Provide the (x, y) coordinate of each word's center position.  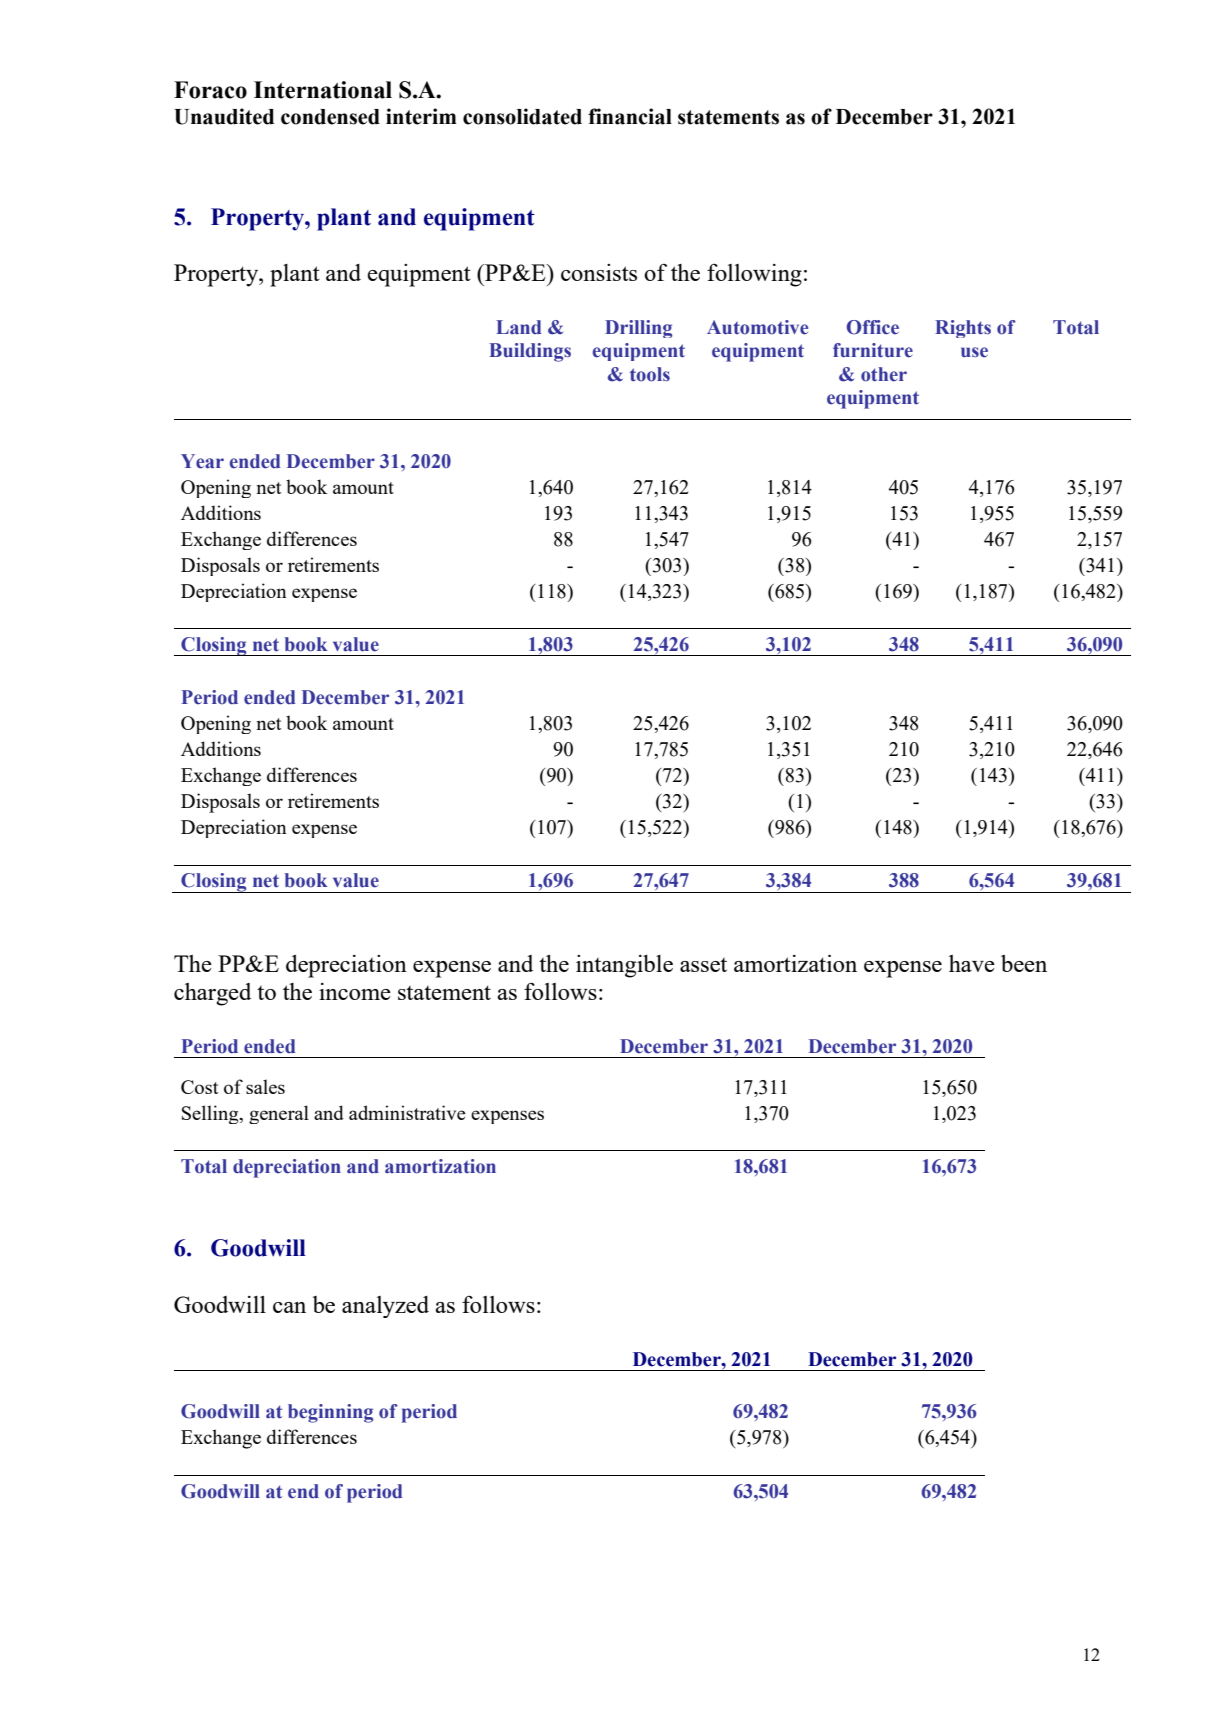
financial (630, 116)
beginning (330, 1413)
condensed (330, 117)
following (754, 275)
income (355, 991)
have (972, 963)
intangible (624, 966)
